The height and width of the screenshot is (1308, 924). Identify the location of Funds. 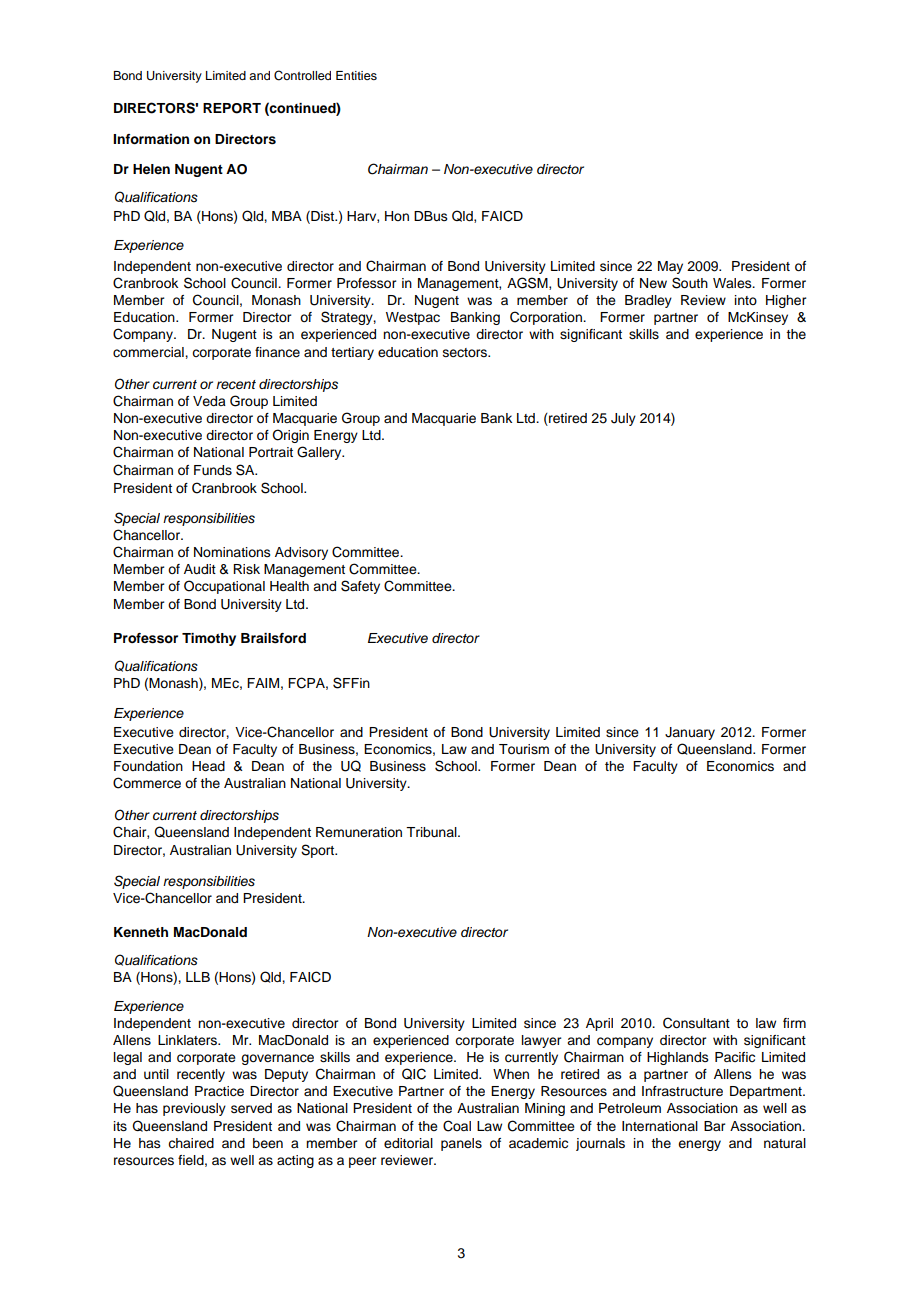
(213, 470).
